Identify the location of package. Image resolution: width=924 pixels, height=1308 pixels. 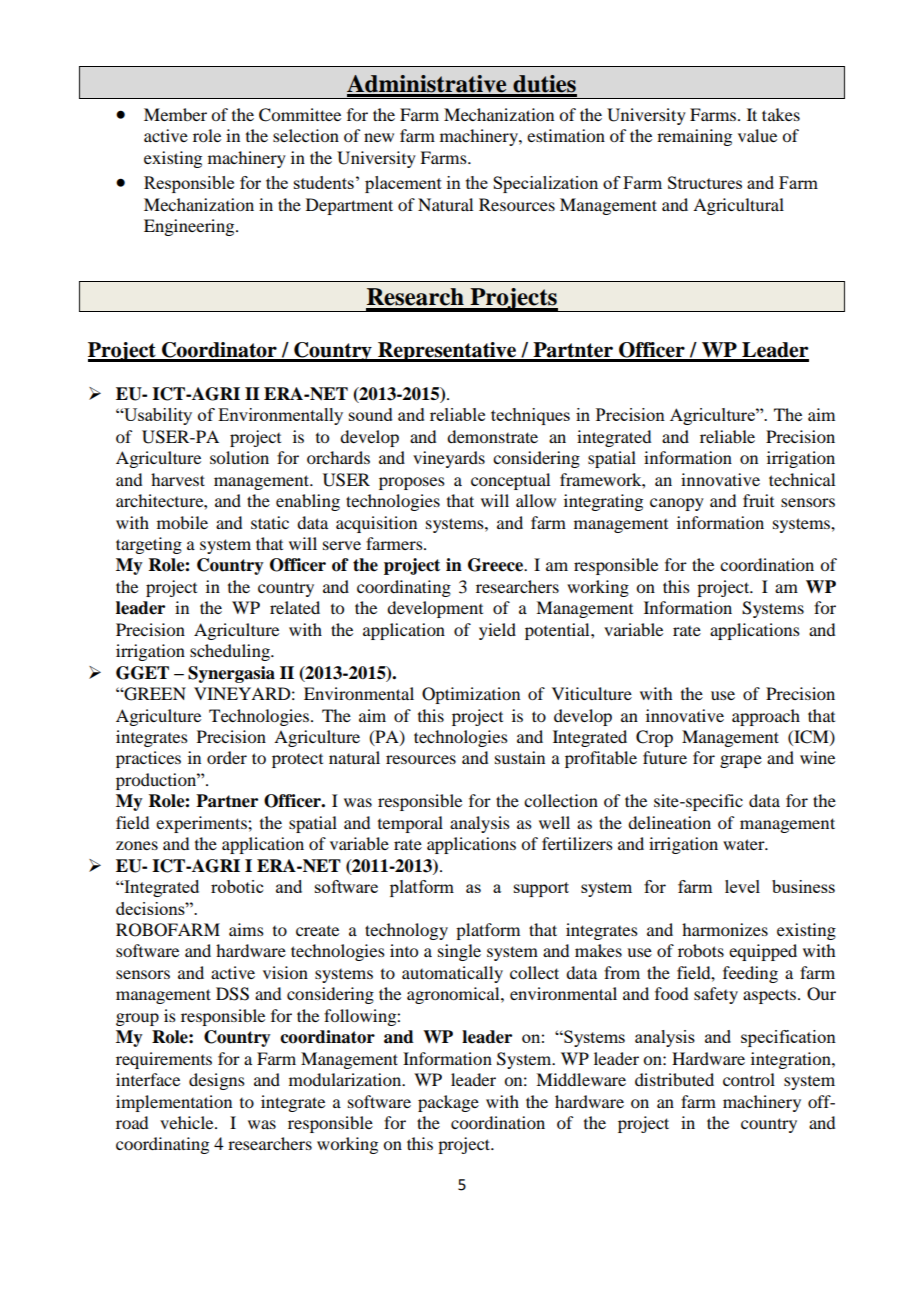
(448, 1103).
